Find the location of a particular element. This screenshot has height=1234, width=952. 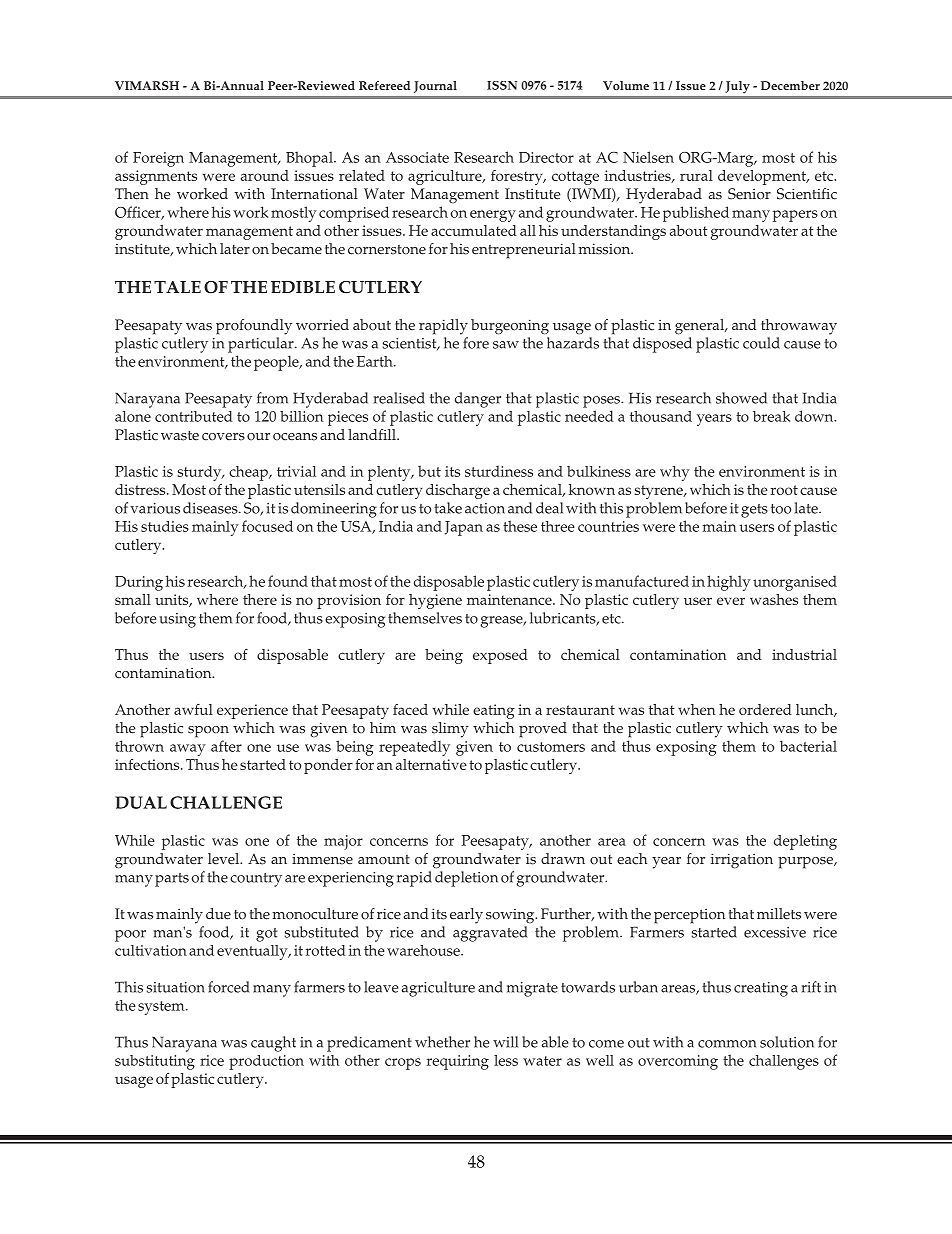

around is located at coordinates (265, 175).
